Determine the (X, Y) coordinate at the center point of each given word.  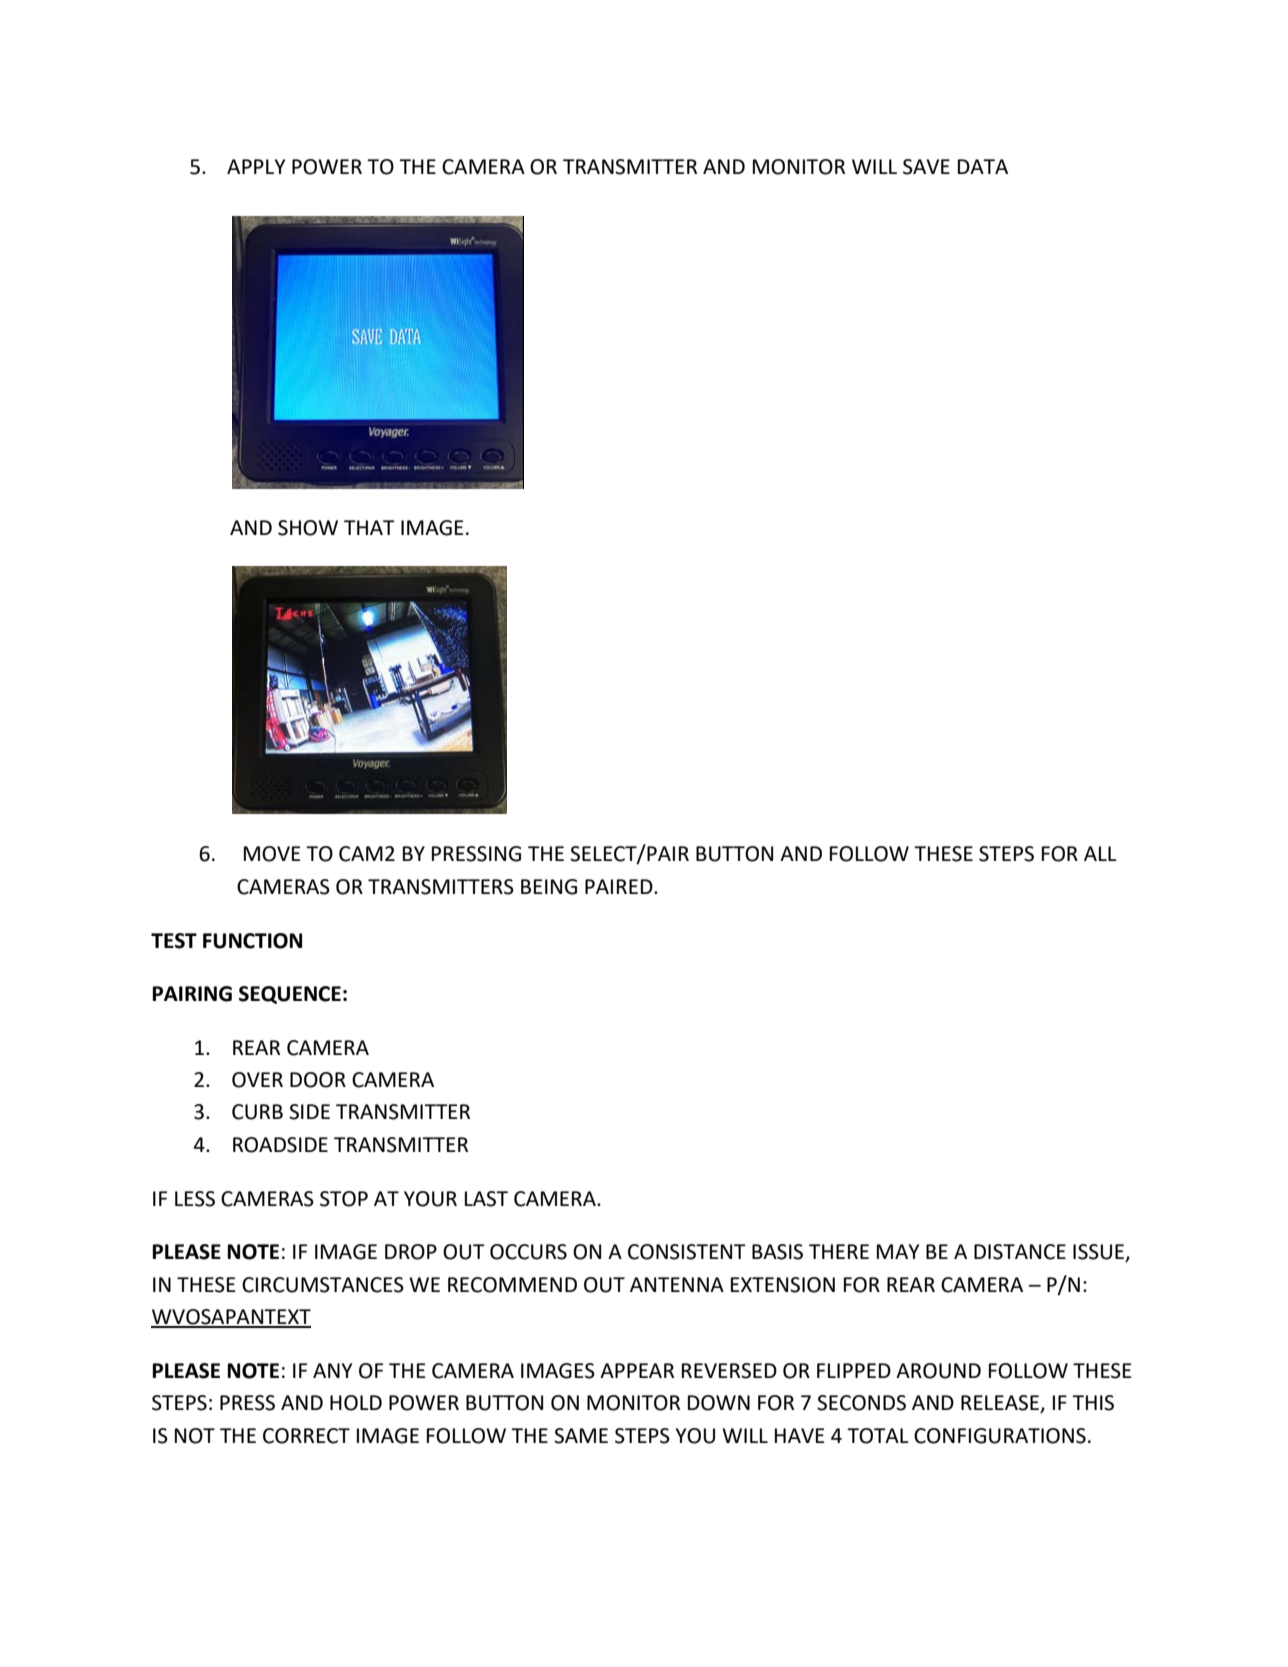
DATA (983, 166)
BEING (549, 887)
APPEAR (637, 1370)
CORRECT (306, 1436)
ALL (1100, 853)
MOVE (272, 854)
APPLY (256, 166)
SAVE (926, 167)
